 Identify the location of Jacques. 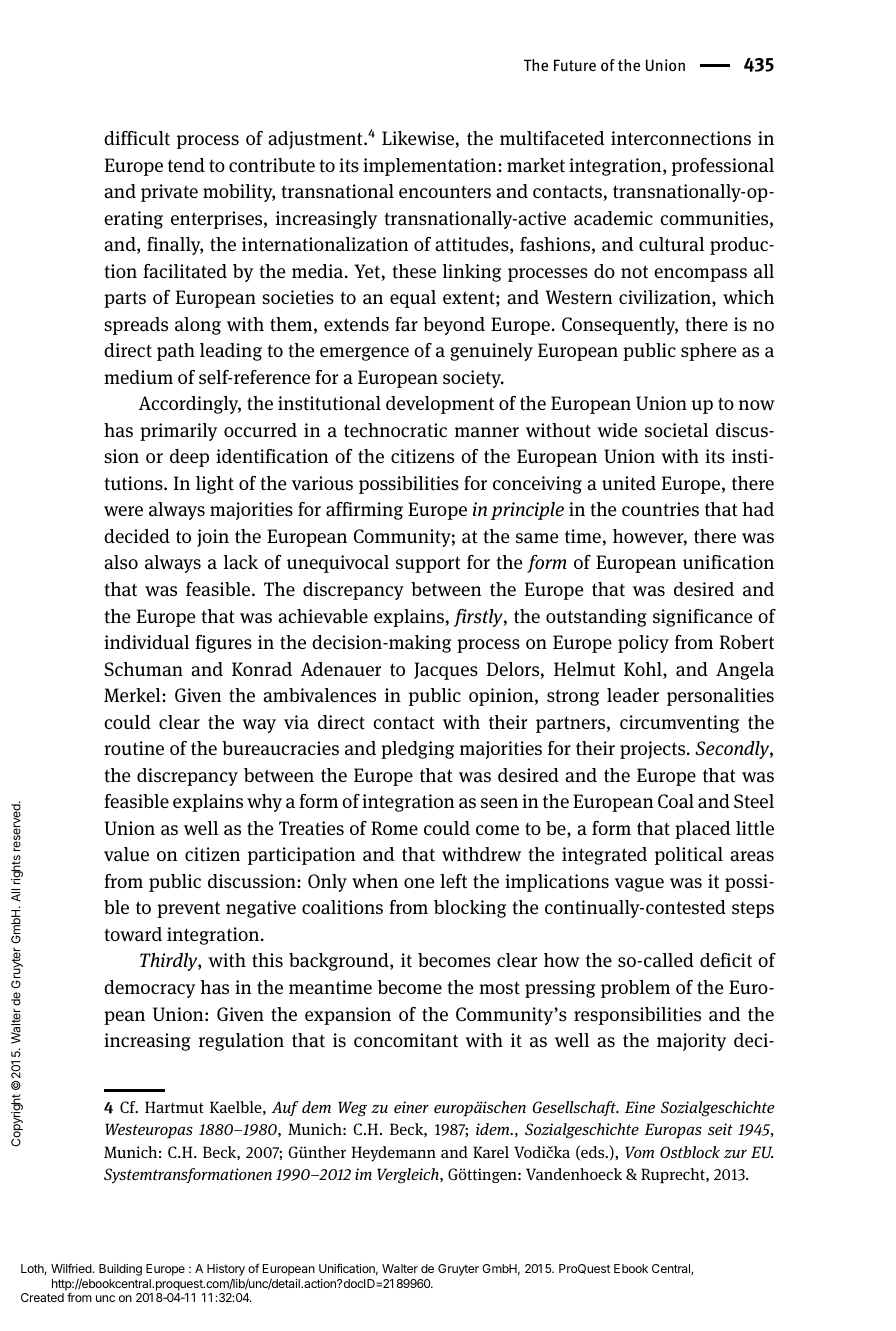
(446, 671).
